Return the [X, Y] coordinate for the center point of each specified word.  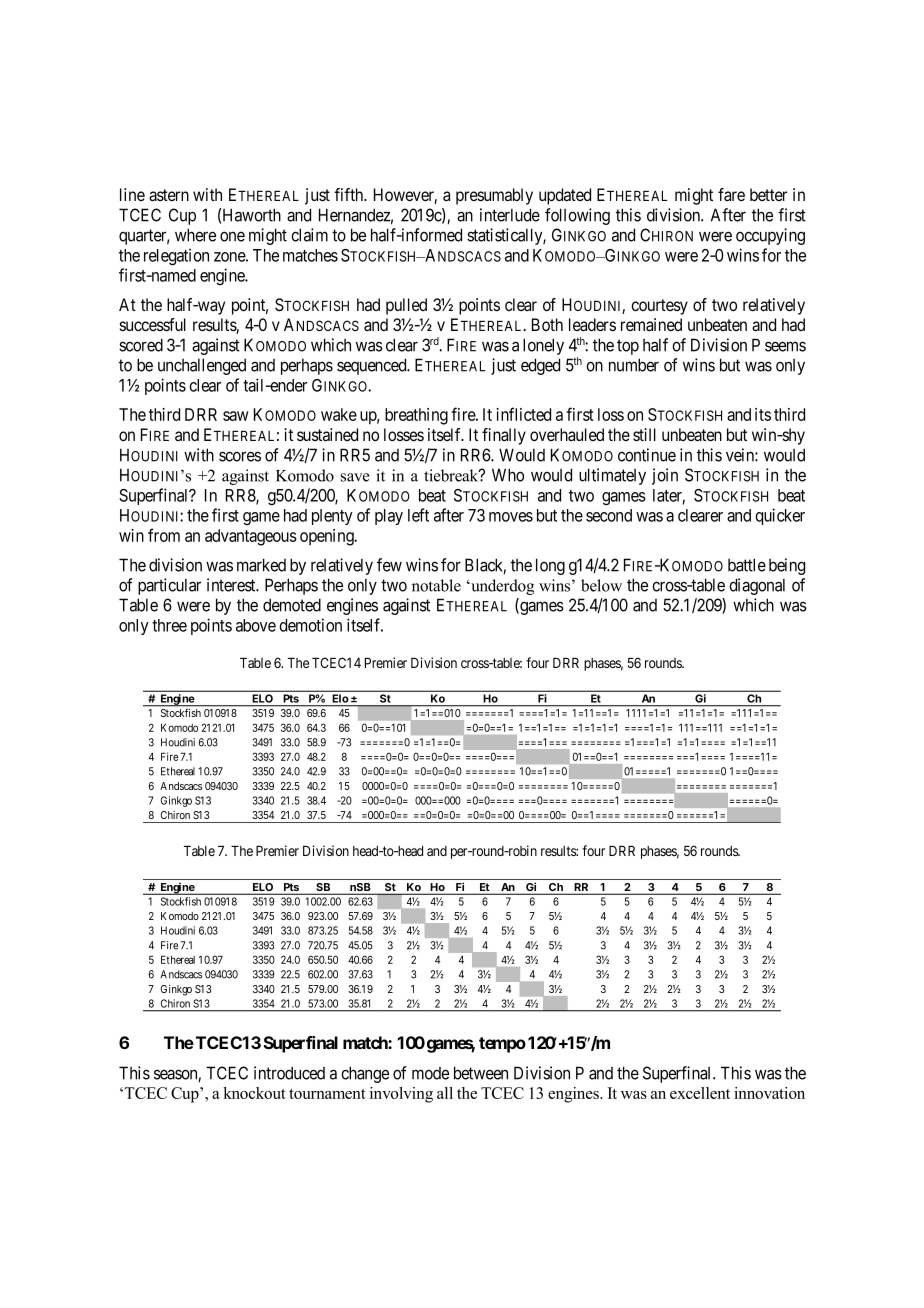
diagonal [757, 586]
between [481, 1073]
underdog [501, 587]
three [169, 625]
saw [236, 416]
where [195, 235]
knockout [254, 1093]
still [644, 434]
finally [504, 436]
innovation [769, 1093]
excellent [700, 1093]
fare [731, 195]
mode [430, 1073]
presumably [494, 196]
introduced [289, 1073]
